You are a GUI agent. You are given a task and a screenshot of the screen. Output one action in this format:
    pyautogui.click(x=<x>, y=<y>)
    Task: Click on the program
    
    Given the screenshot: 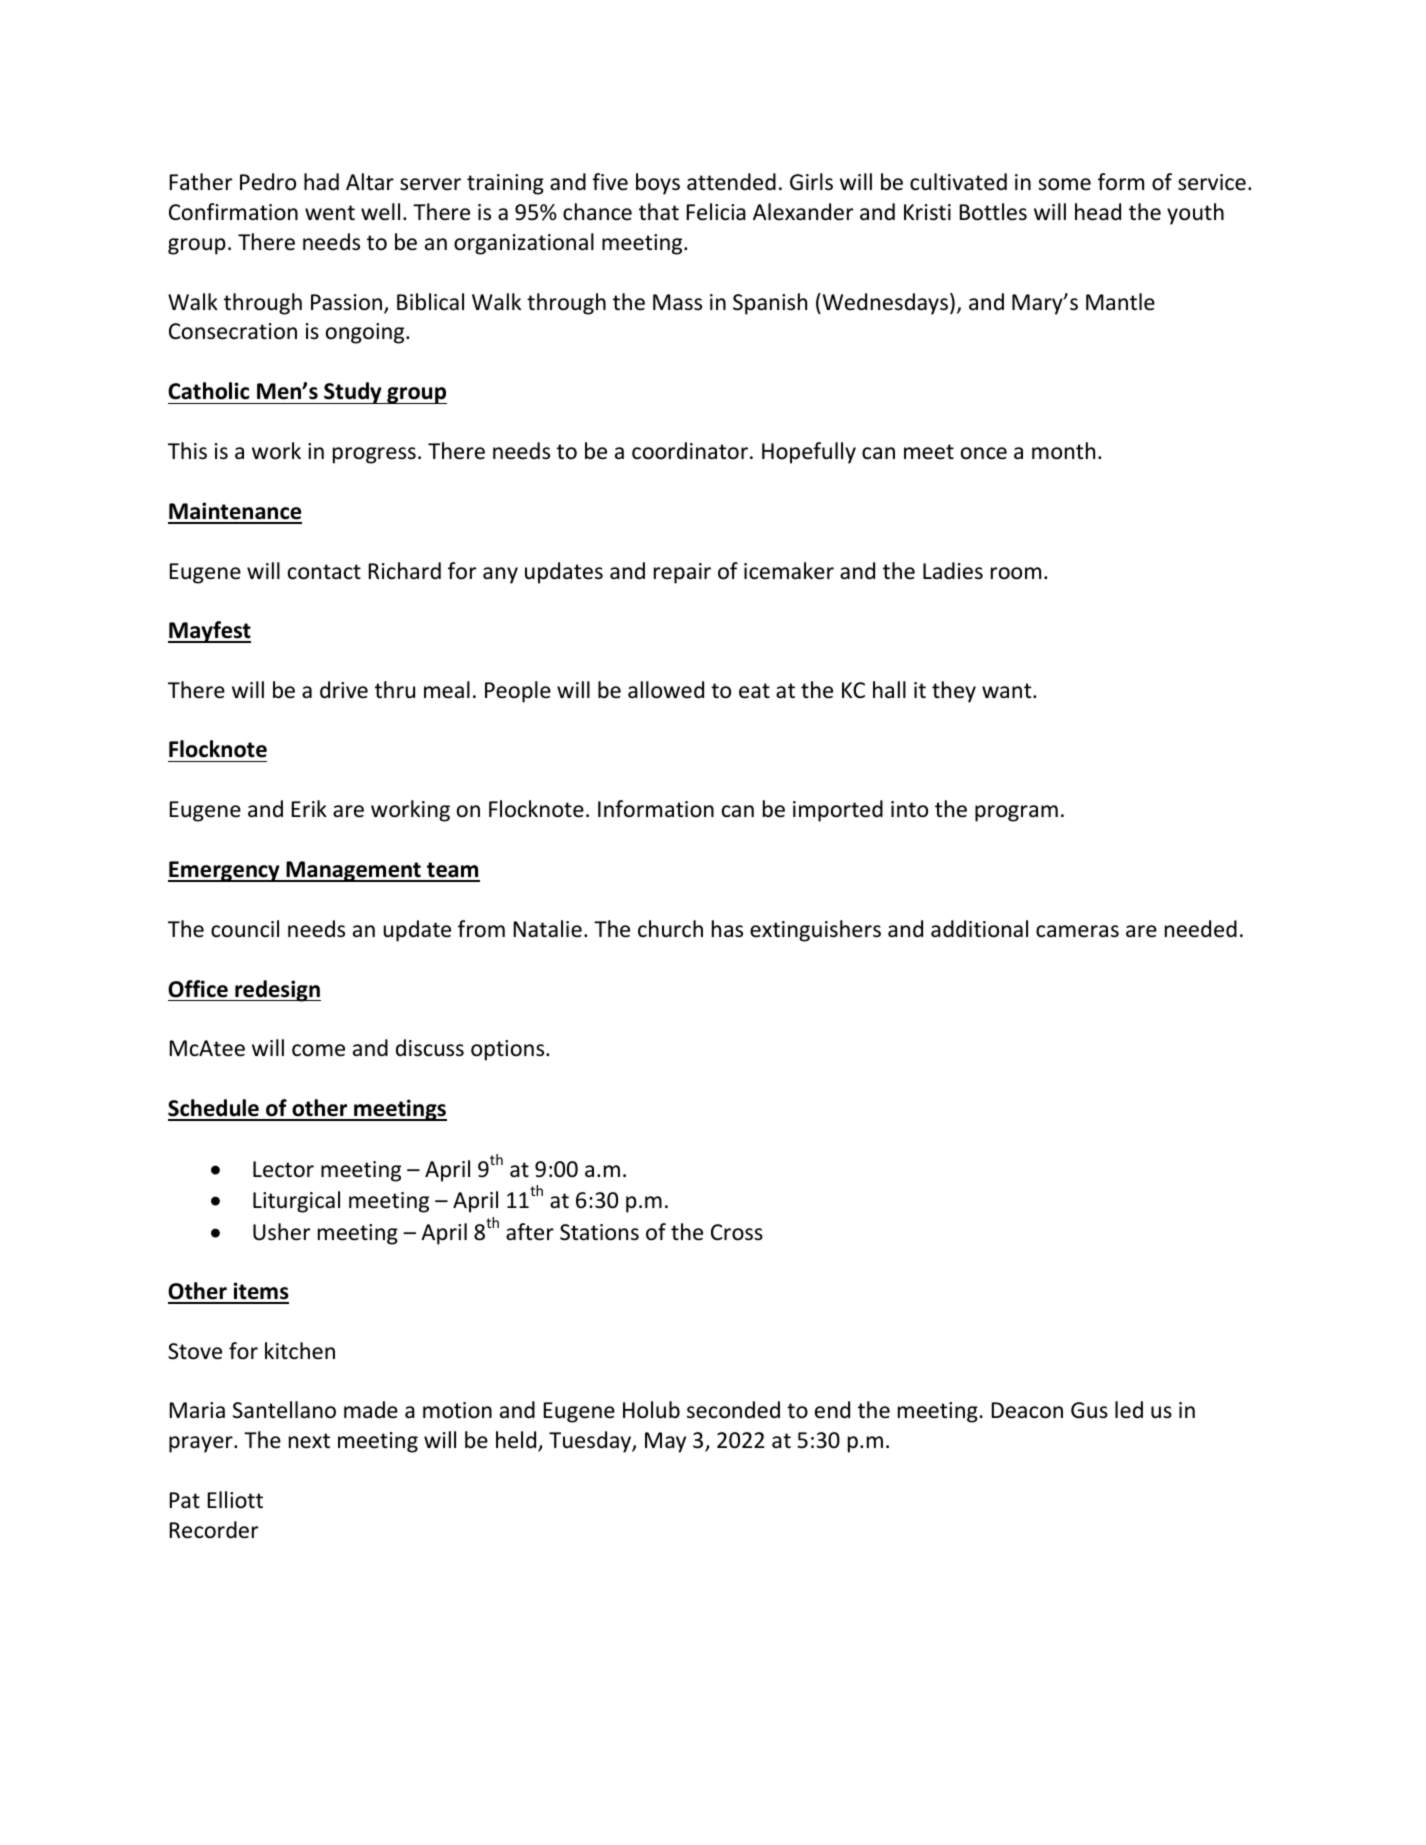 What is the action you would take?
    pyautogui.click(x=1016, y=813)
